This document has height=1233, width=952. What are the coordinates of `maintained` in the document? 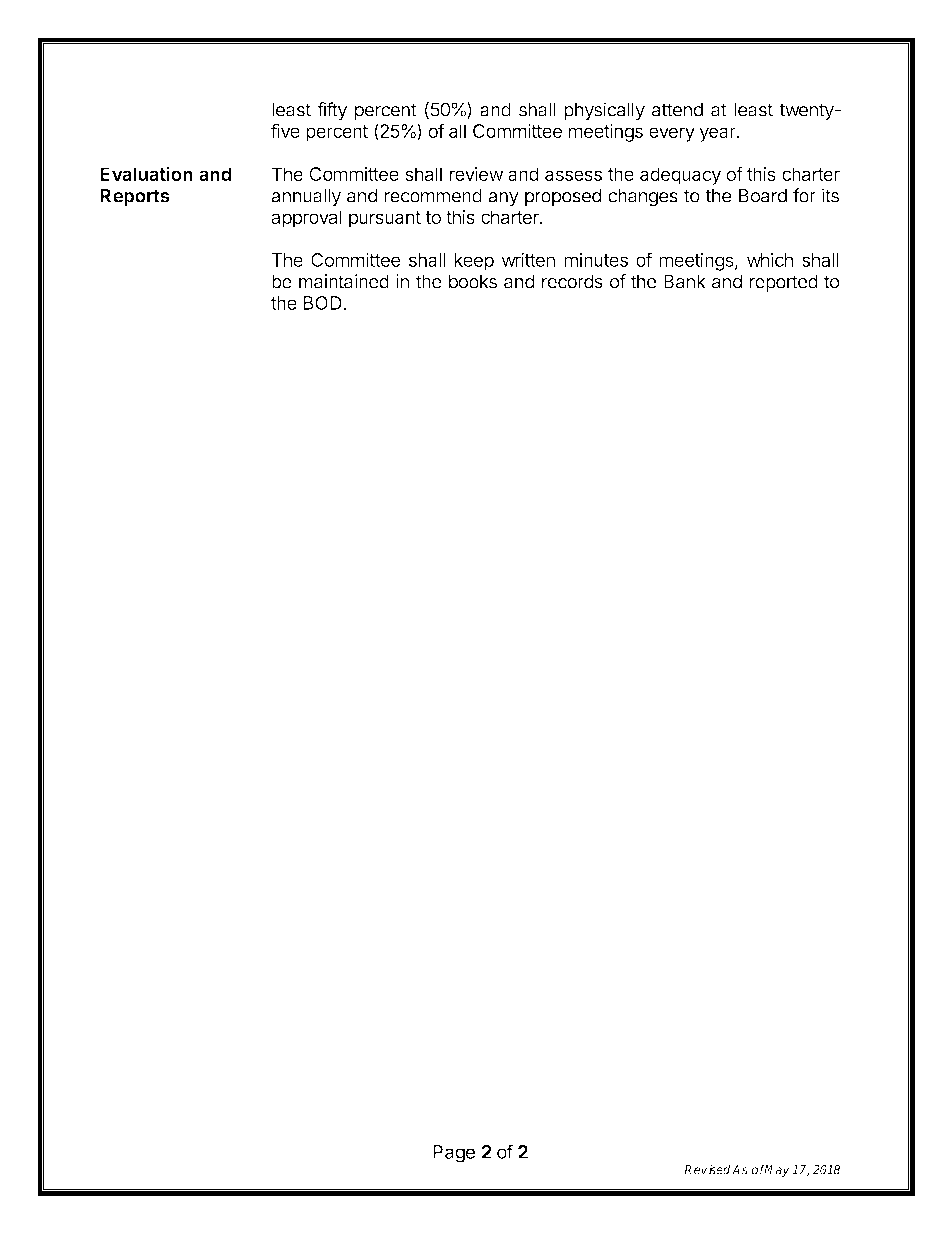 It's located at (344, 281).
